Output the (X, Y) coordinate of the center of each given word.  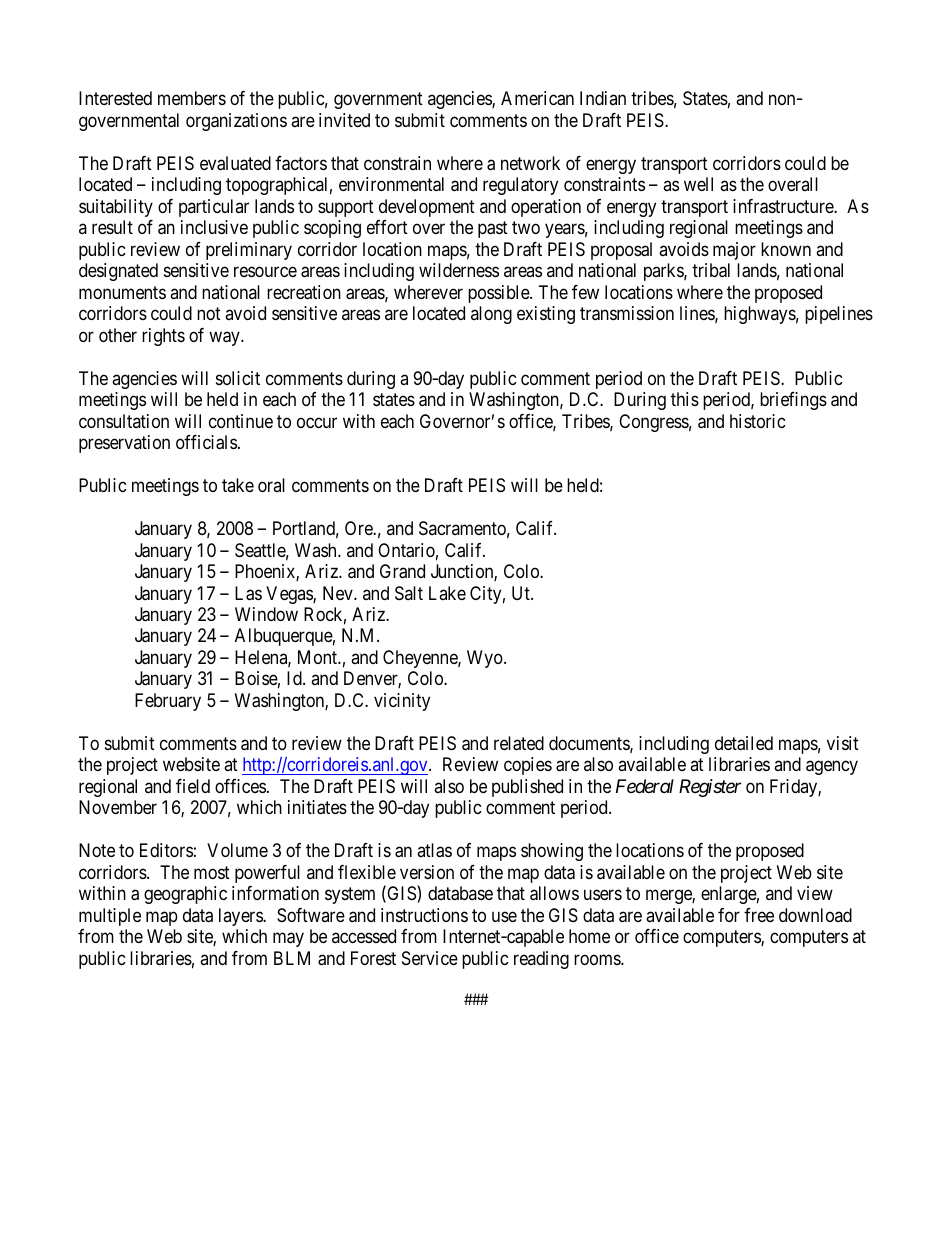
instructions (424, 915)
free (759, 915)
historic (758, 421)
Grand (402, 571)
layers (241, 917)
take (238, 485)
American (537, 98)
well (698, 184)
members (192, 98)
